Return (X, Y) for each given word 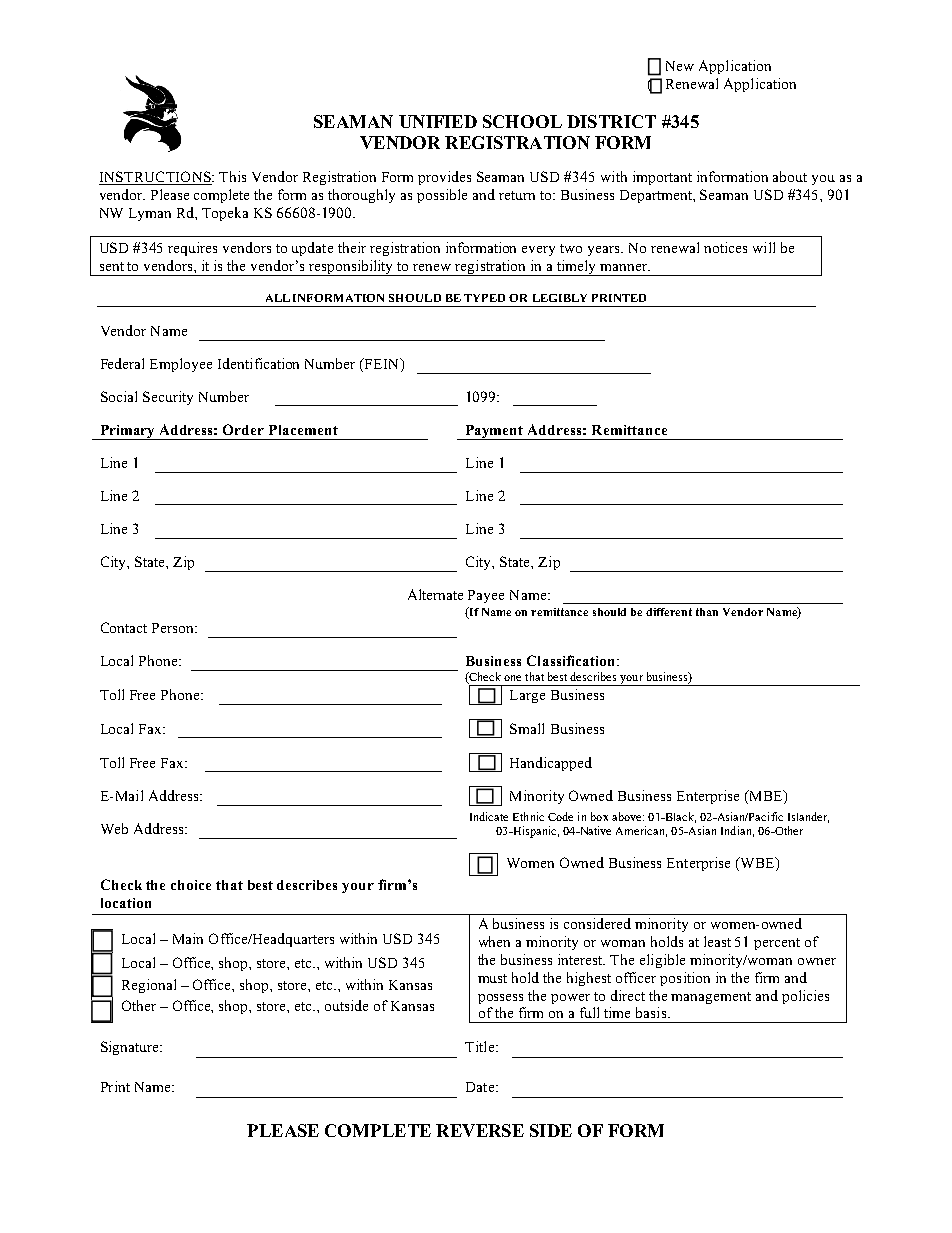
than (707, 612)
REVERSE (480, 1130)
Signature (131, 1048)
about (790, 176)
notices (725, 247)
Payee (486, 596)
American (641, 831)
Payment (494, 432)
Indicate (489, 816)
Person (174, 628)
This (232, 176)
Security (168, 398)
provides (444, 178)
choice (191, 885)
